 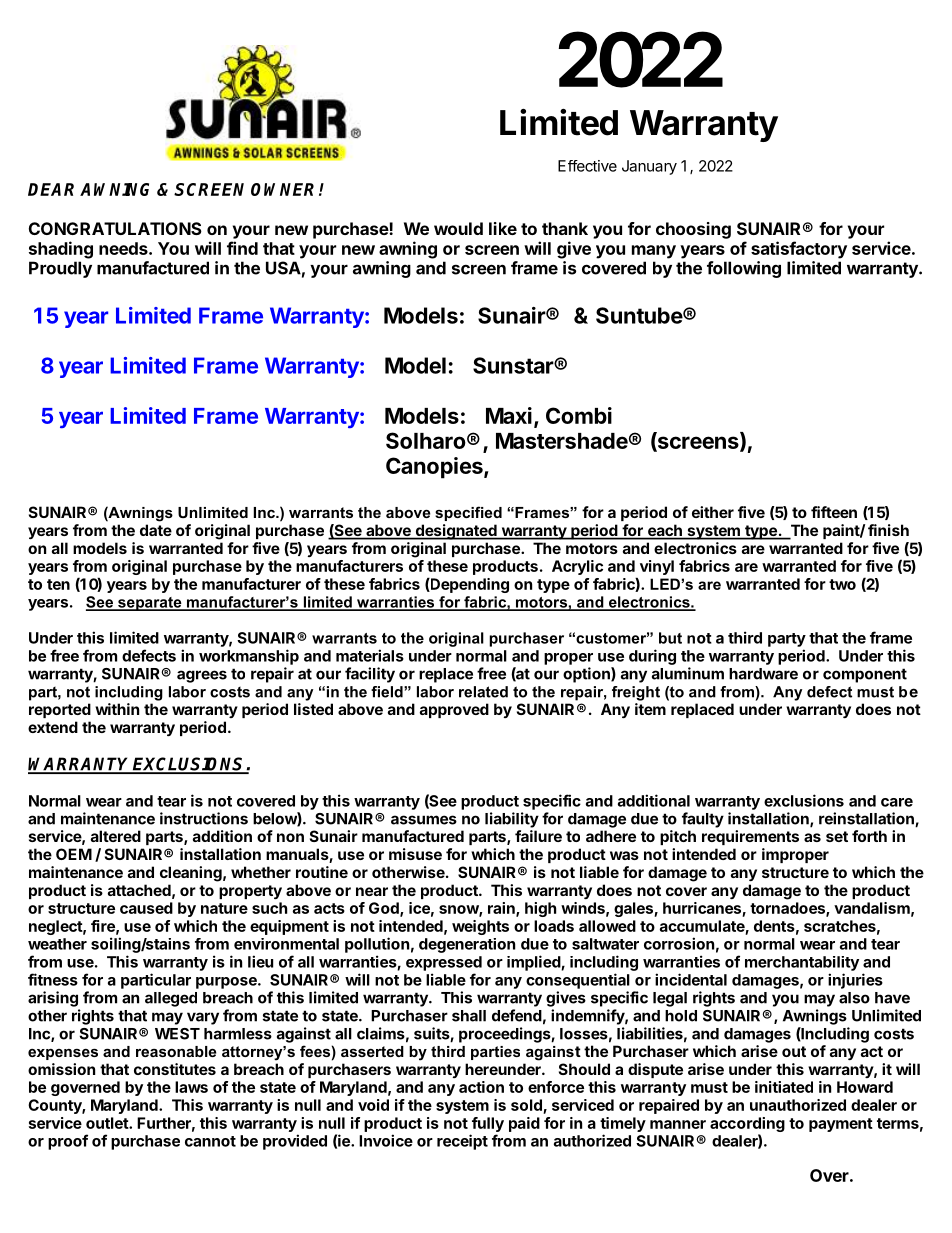 What do you see at coordinates (115, 228) in the screenshot?
I see `CONGRATULATIONS` at bounding box center [115, 228].
